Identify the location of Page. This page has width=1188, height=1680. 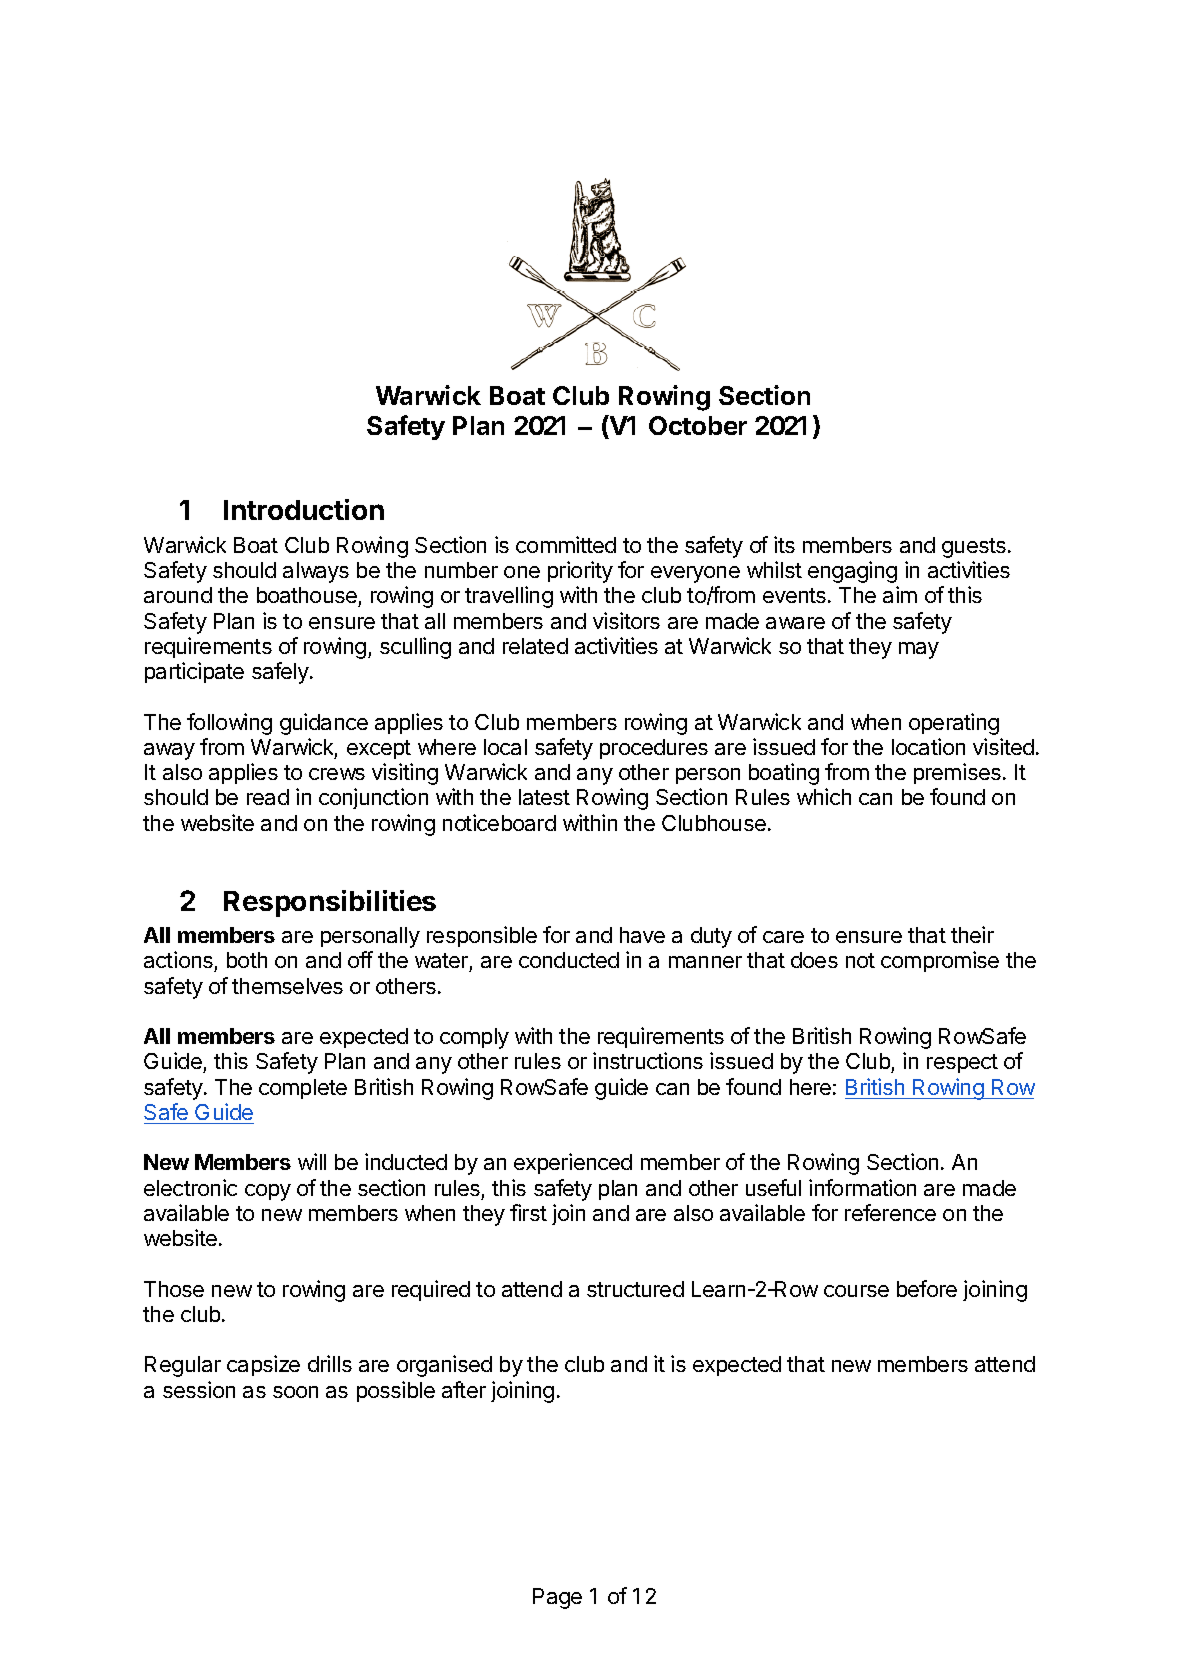
(557, 1598).
